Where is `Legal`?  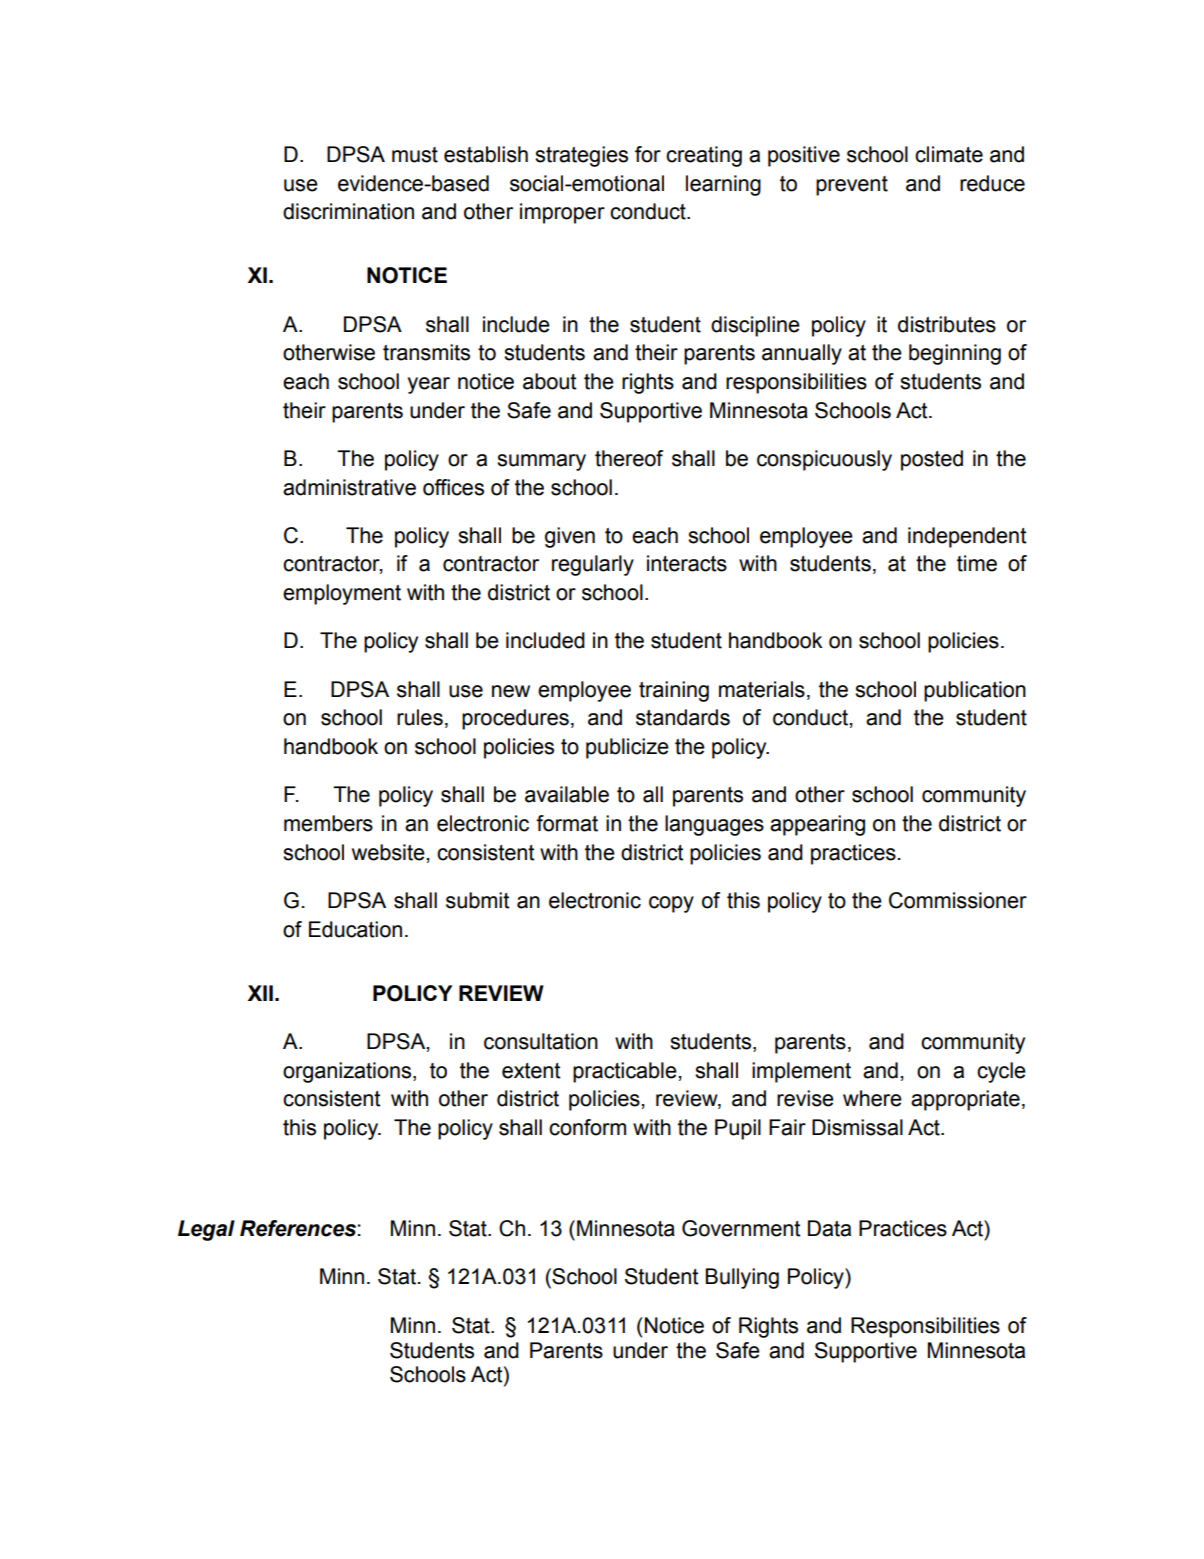
Legal is located at coordinates (206, 1230).
